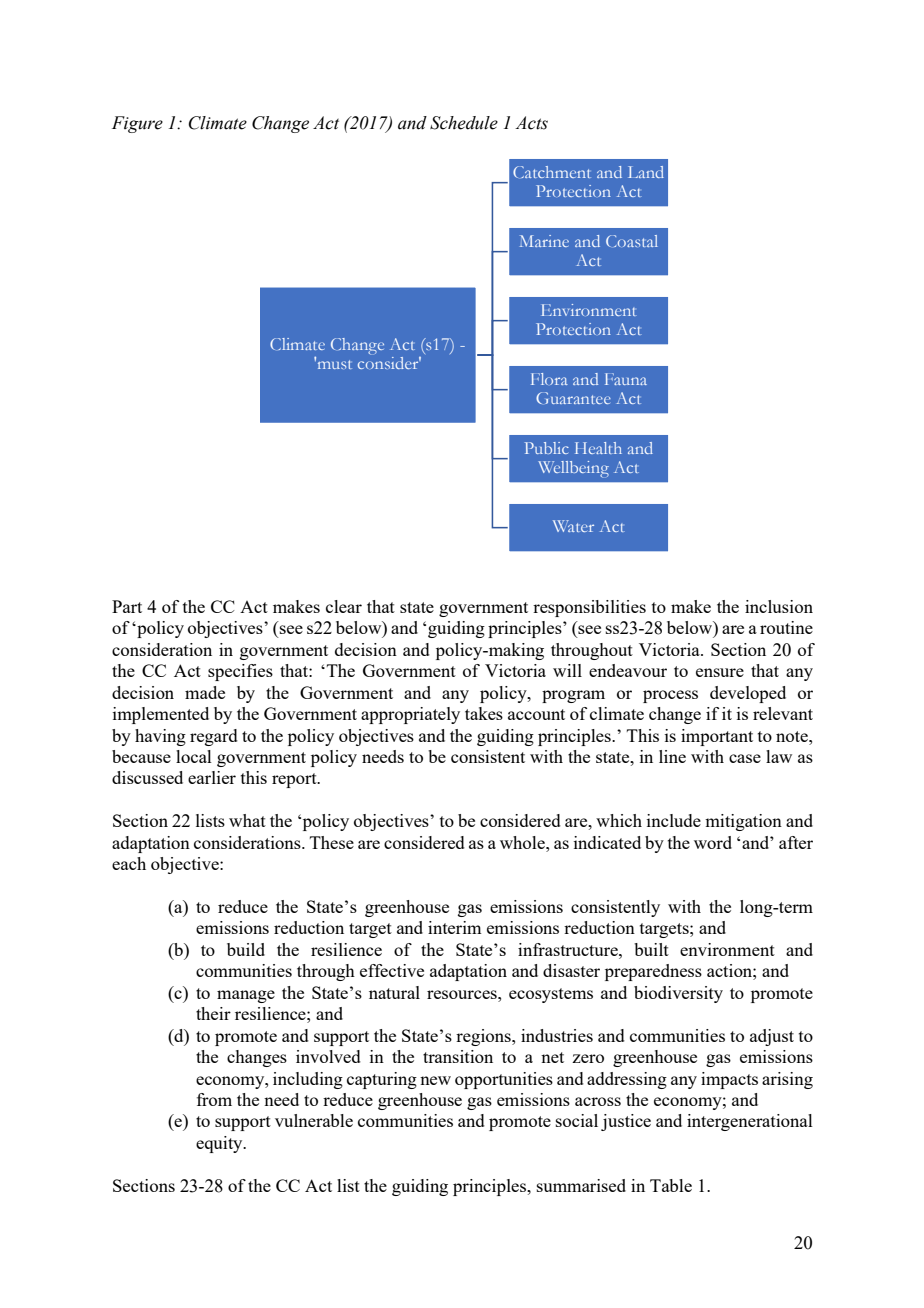  Describe the element at coordinates (646, 172) in the screenshot. I see `Land` at that location.
